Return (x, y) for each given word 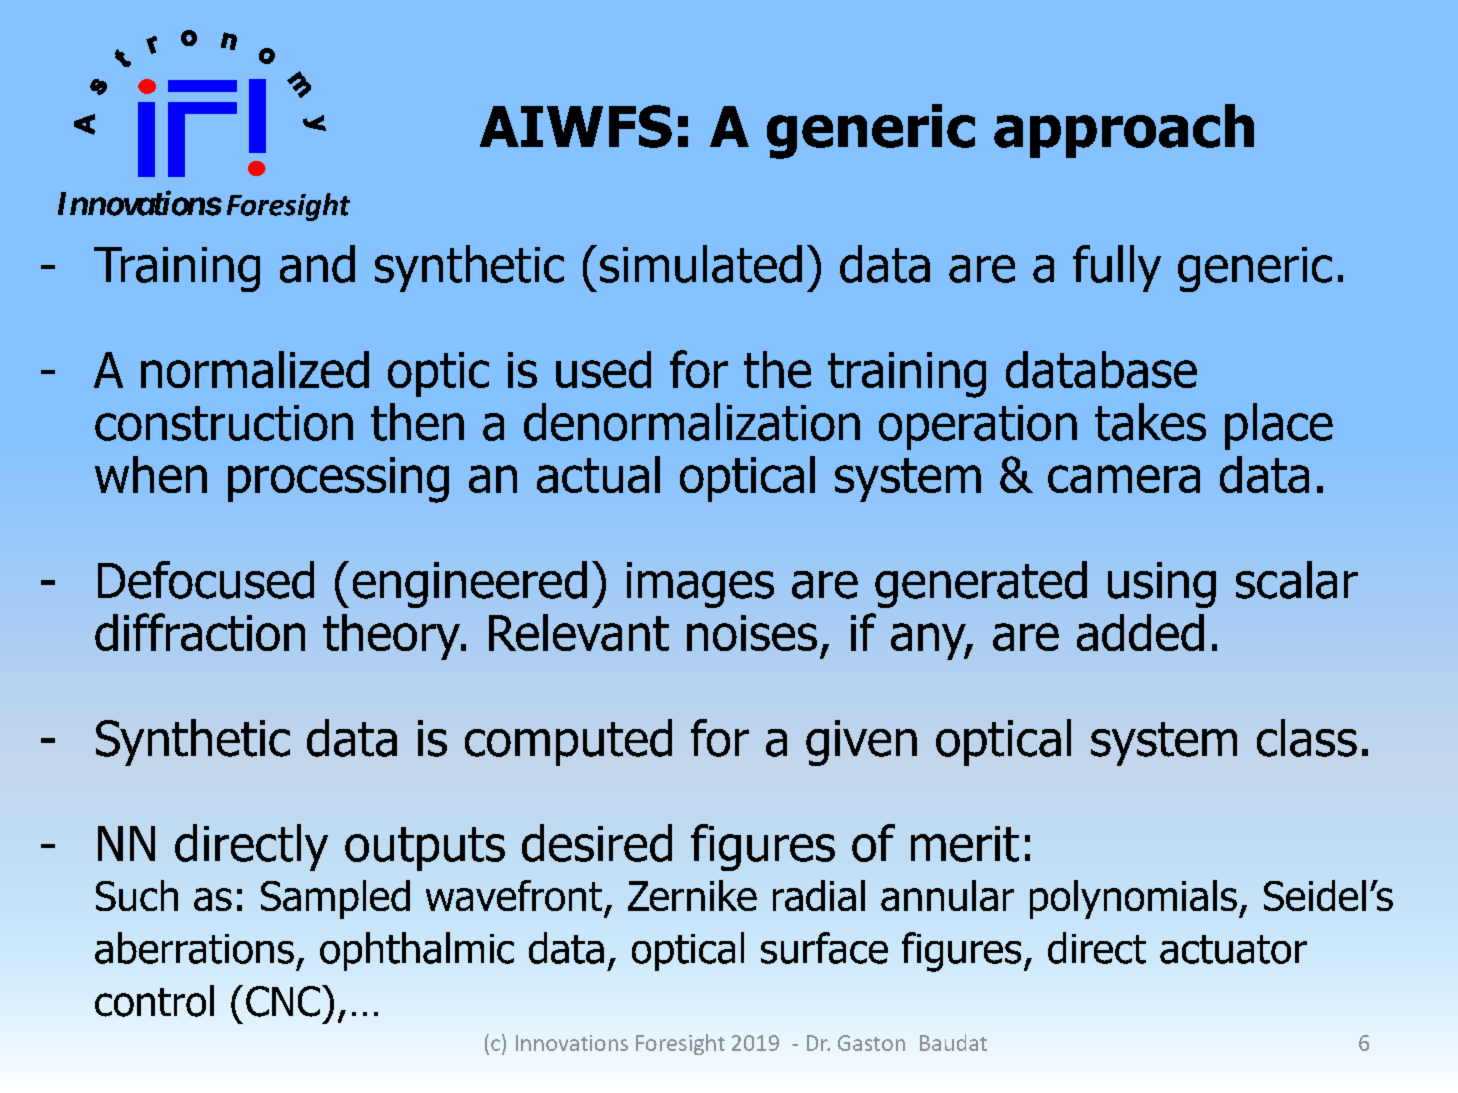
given (861, 743)
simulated (701, 264)
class (1307, 738)
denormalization (692, 422)
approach (1124, 131)
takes (1150, 422)
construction (224, 423)
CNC (283, 1001)
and (317, 264)
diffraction (200, 632)
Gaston (871, 1043)
